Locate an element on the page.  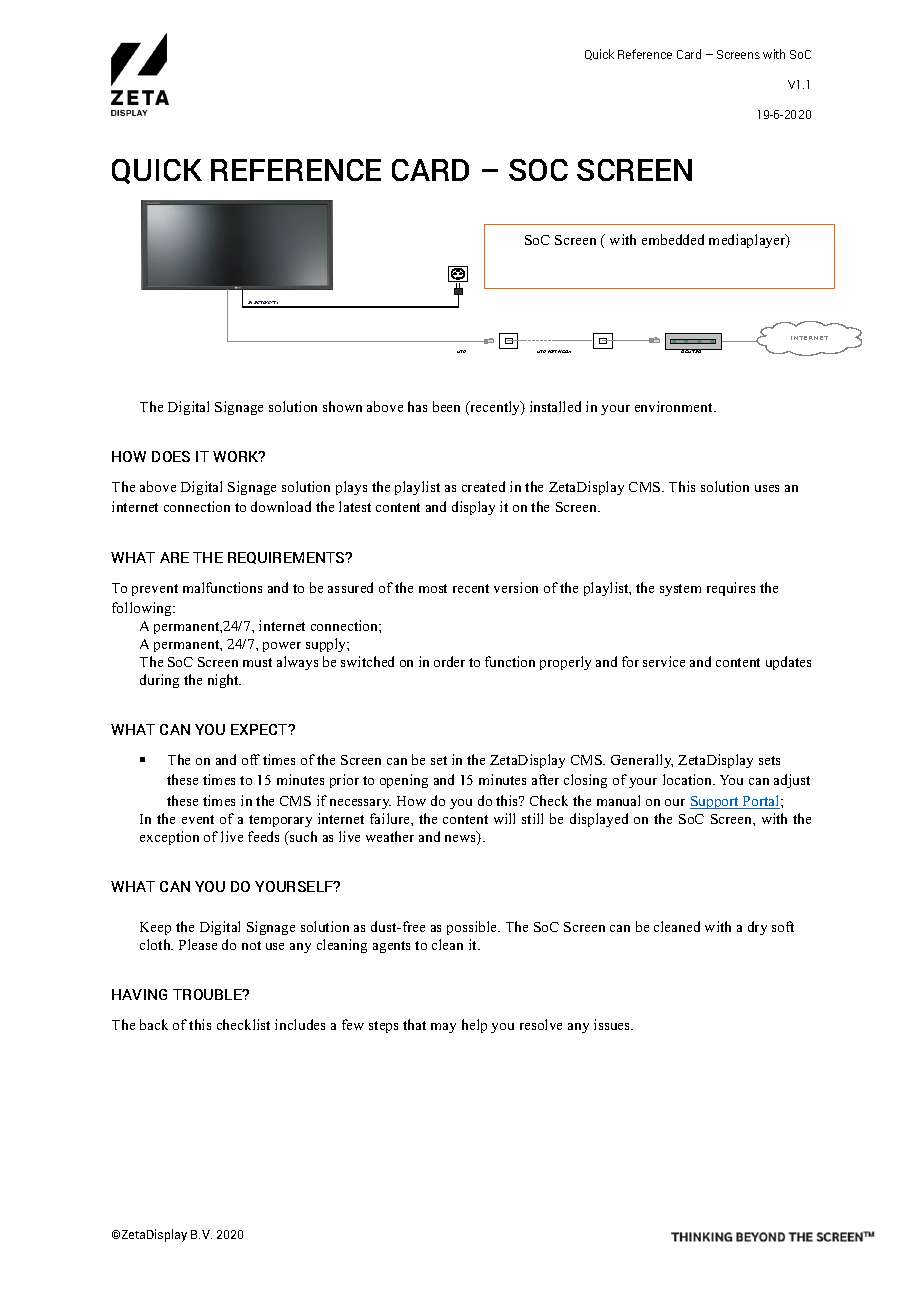
environment is located at coordinates (675, 406).
